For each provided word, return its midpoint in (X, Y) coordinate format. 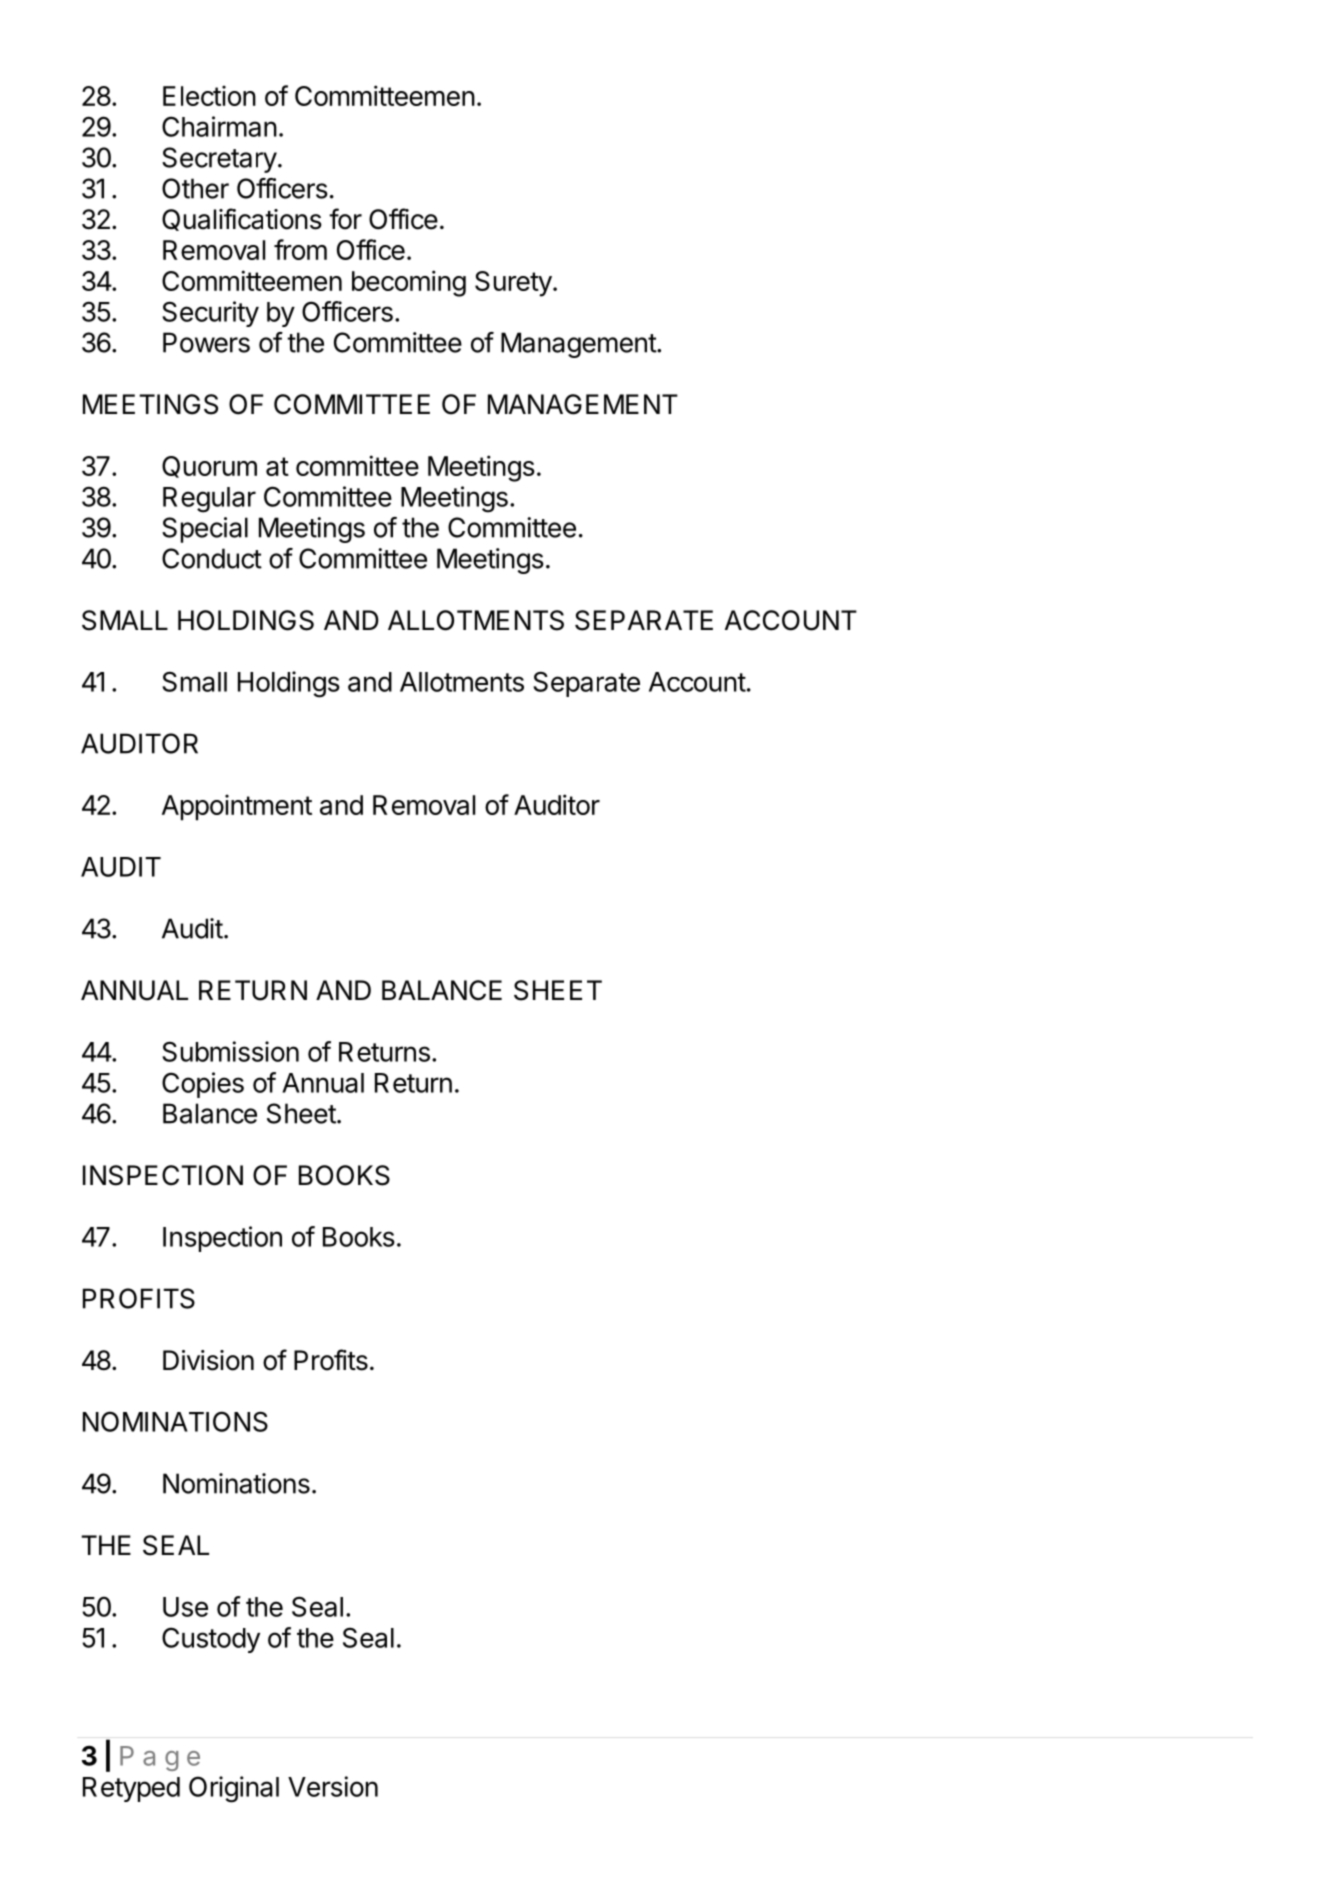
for (345, 219)
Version (333, 1786)
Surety (513, 284)
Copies (203, 1085)
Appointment (237, 807)
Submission (230, 1051)
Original (234, 1789)
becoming (409, 283)
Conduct (212, 558)
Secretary (219, 160)
